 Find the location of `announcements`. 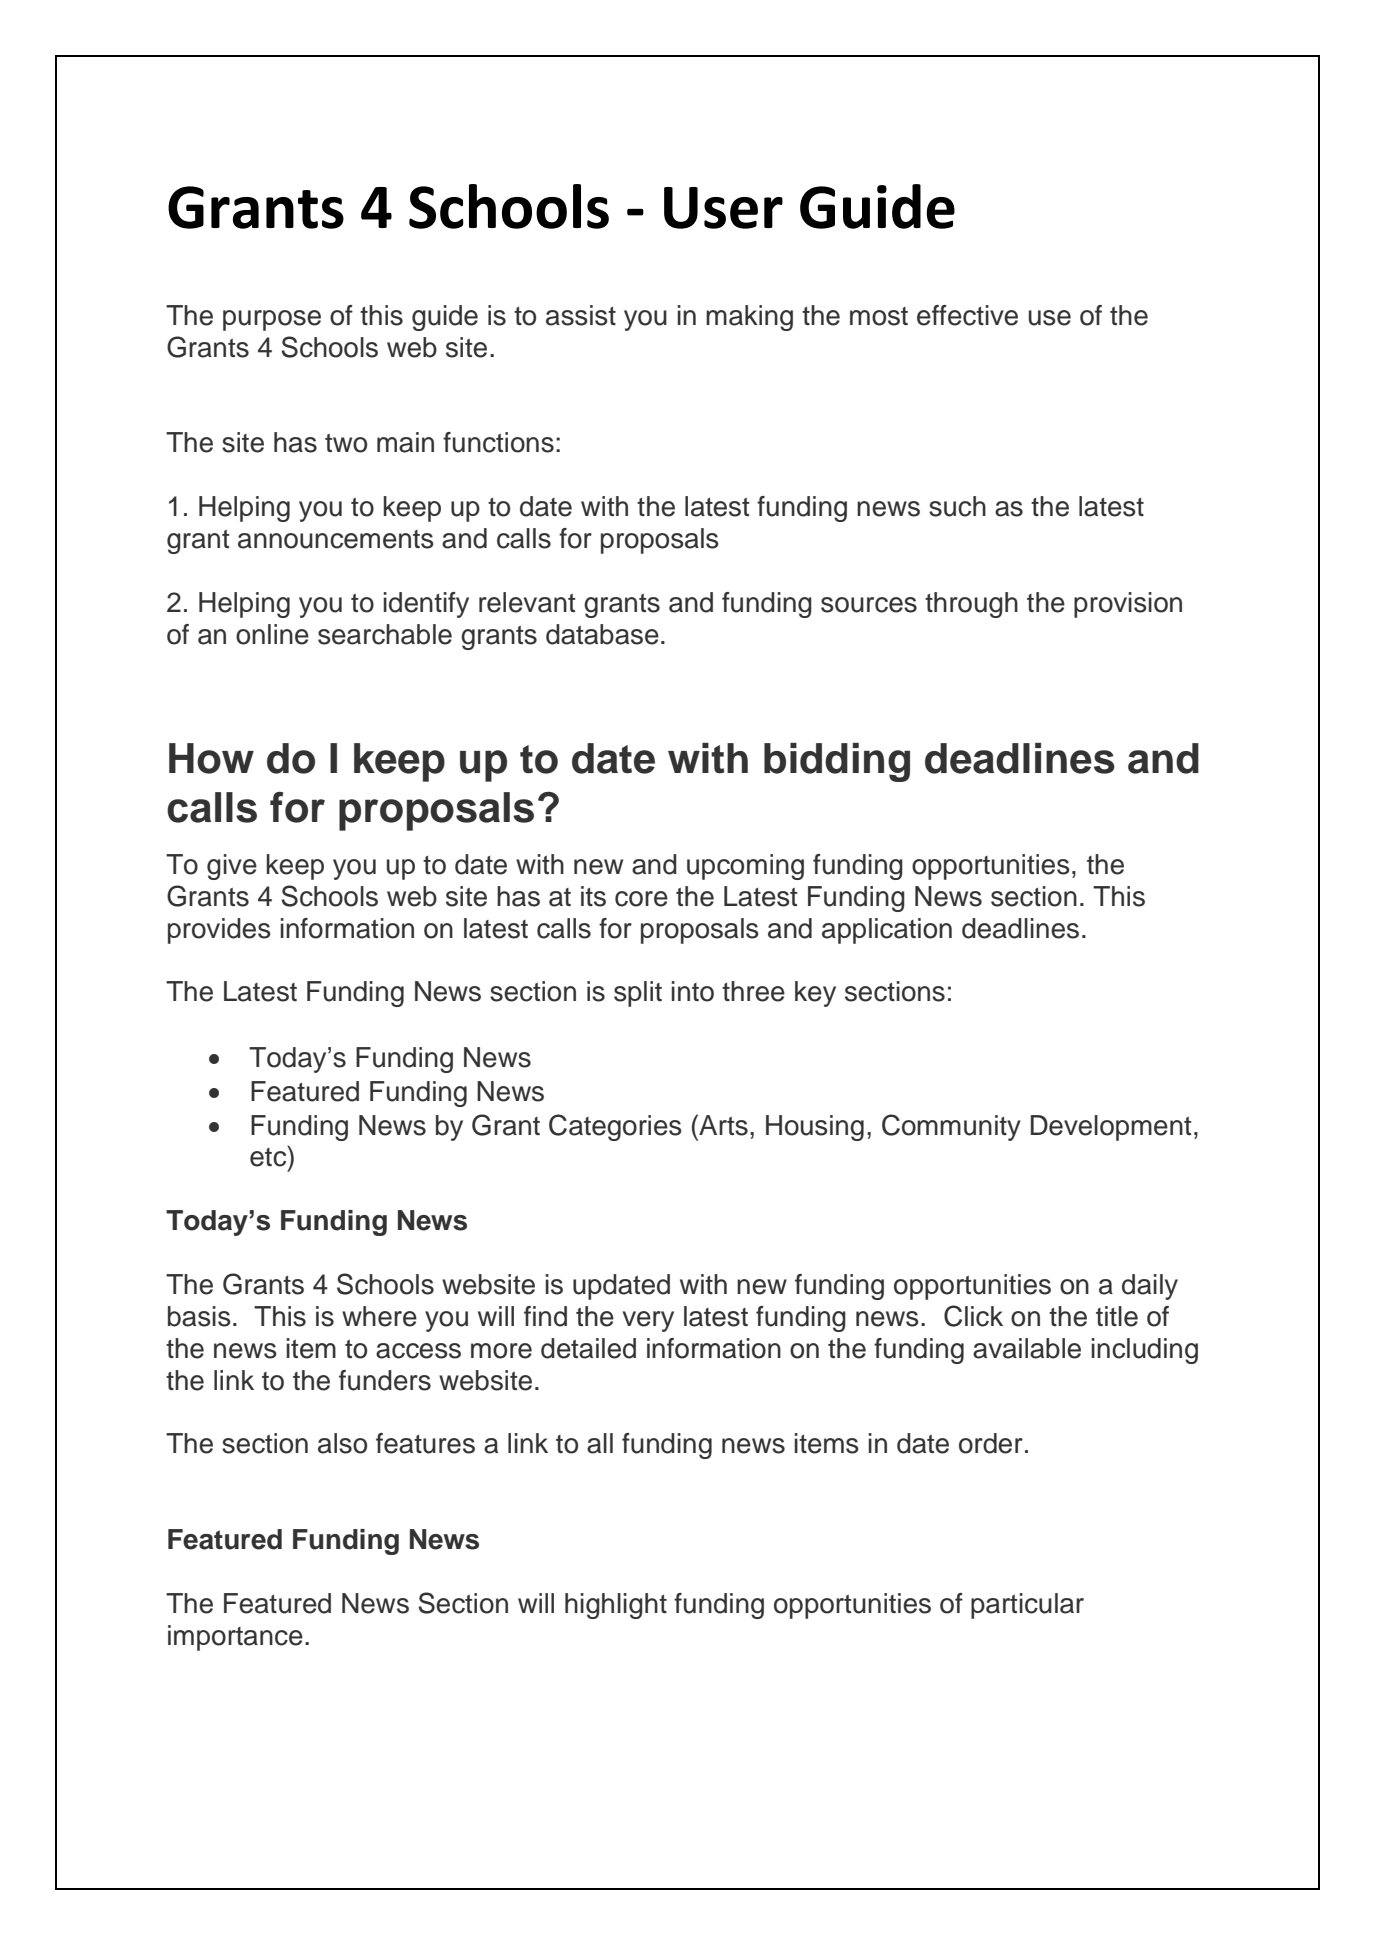

announcements is located at coordinates (336, 539).
